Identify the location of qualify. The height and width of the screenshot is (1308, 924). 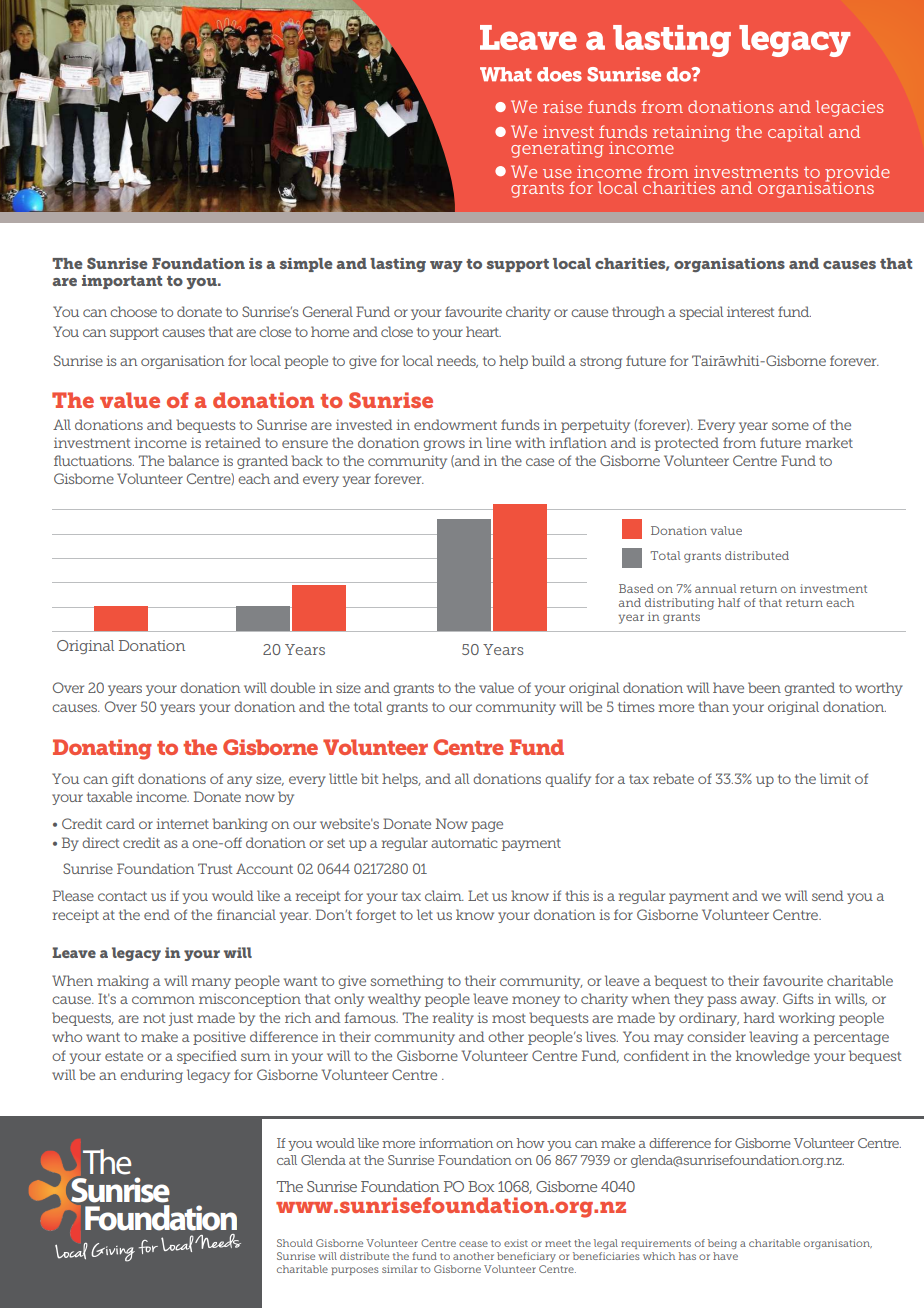
(568, 780).
